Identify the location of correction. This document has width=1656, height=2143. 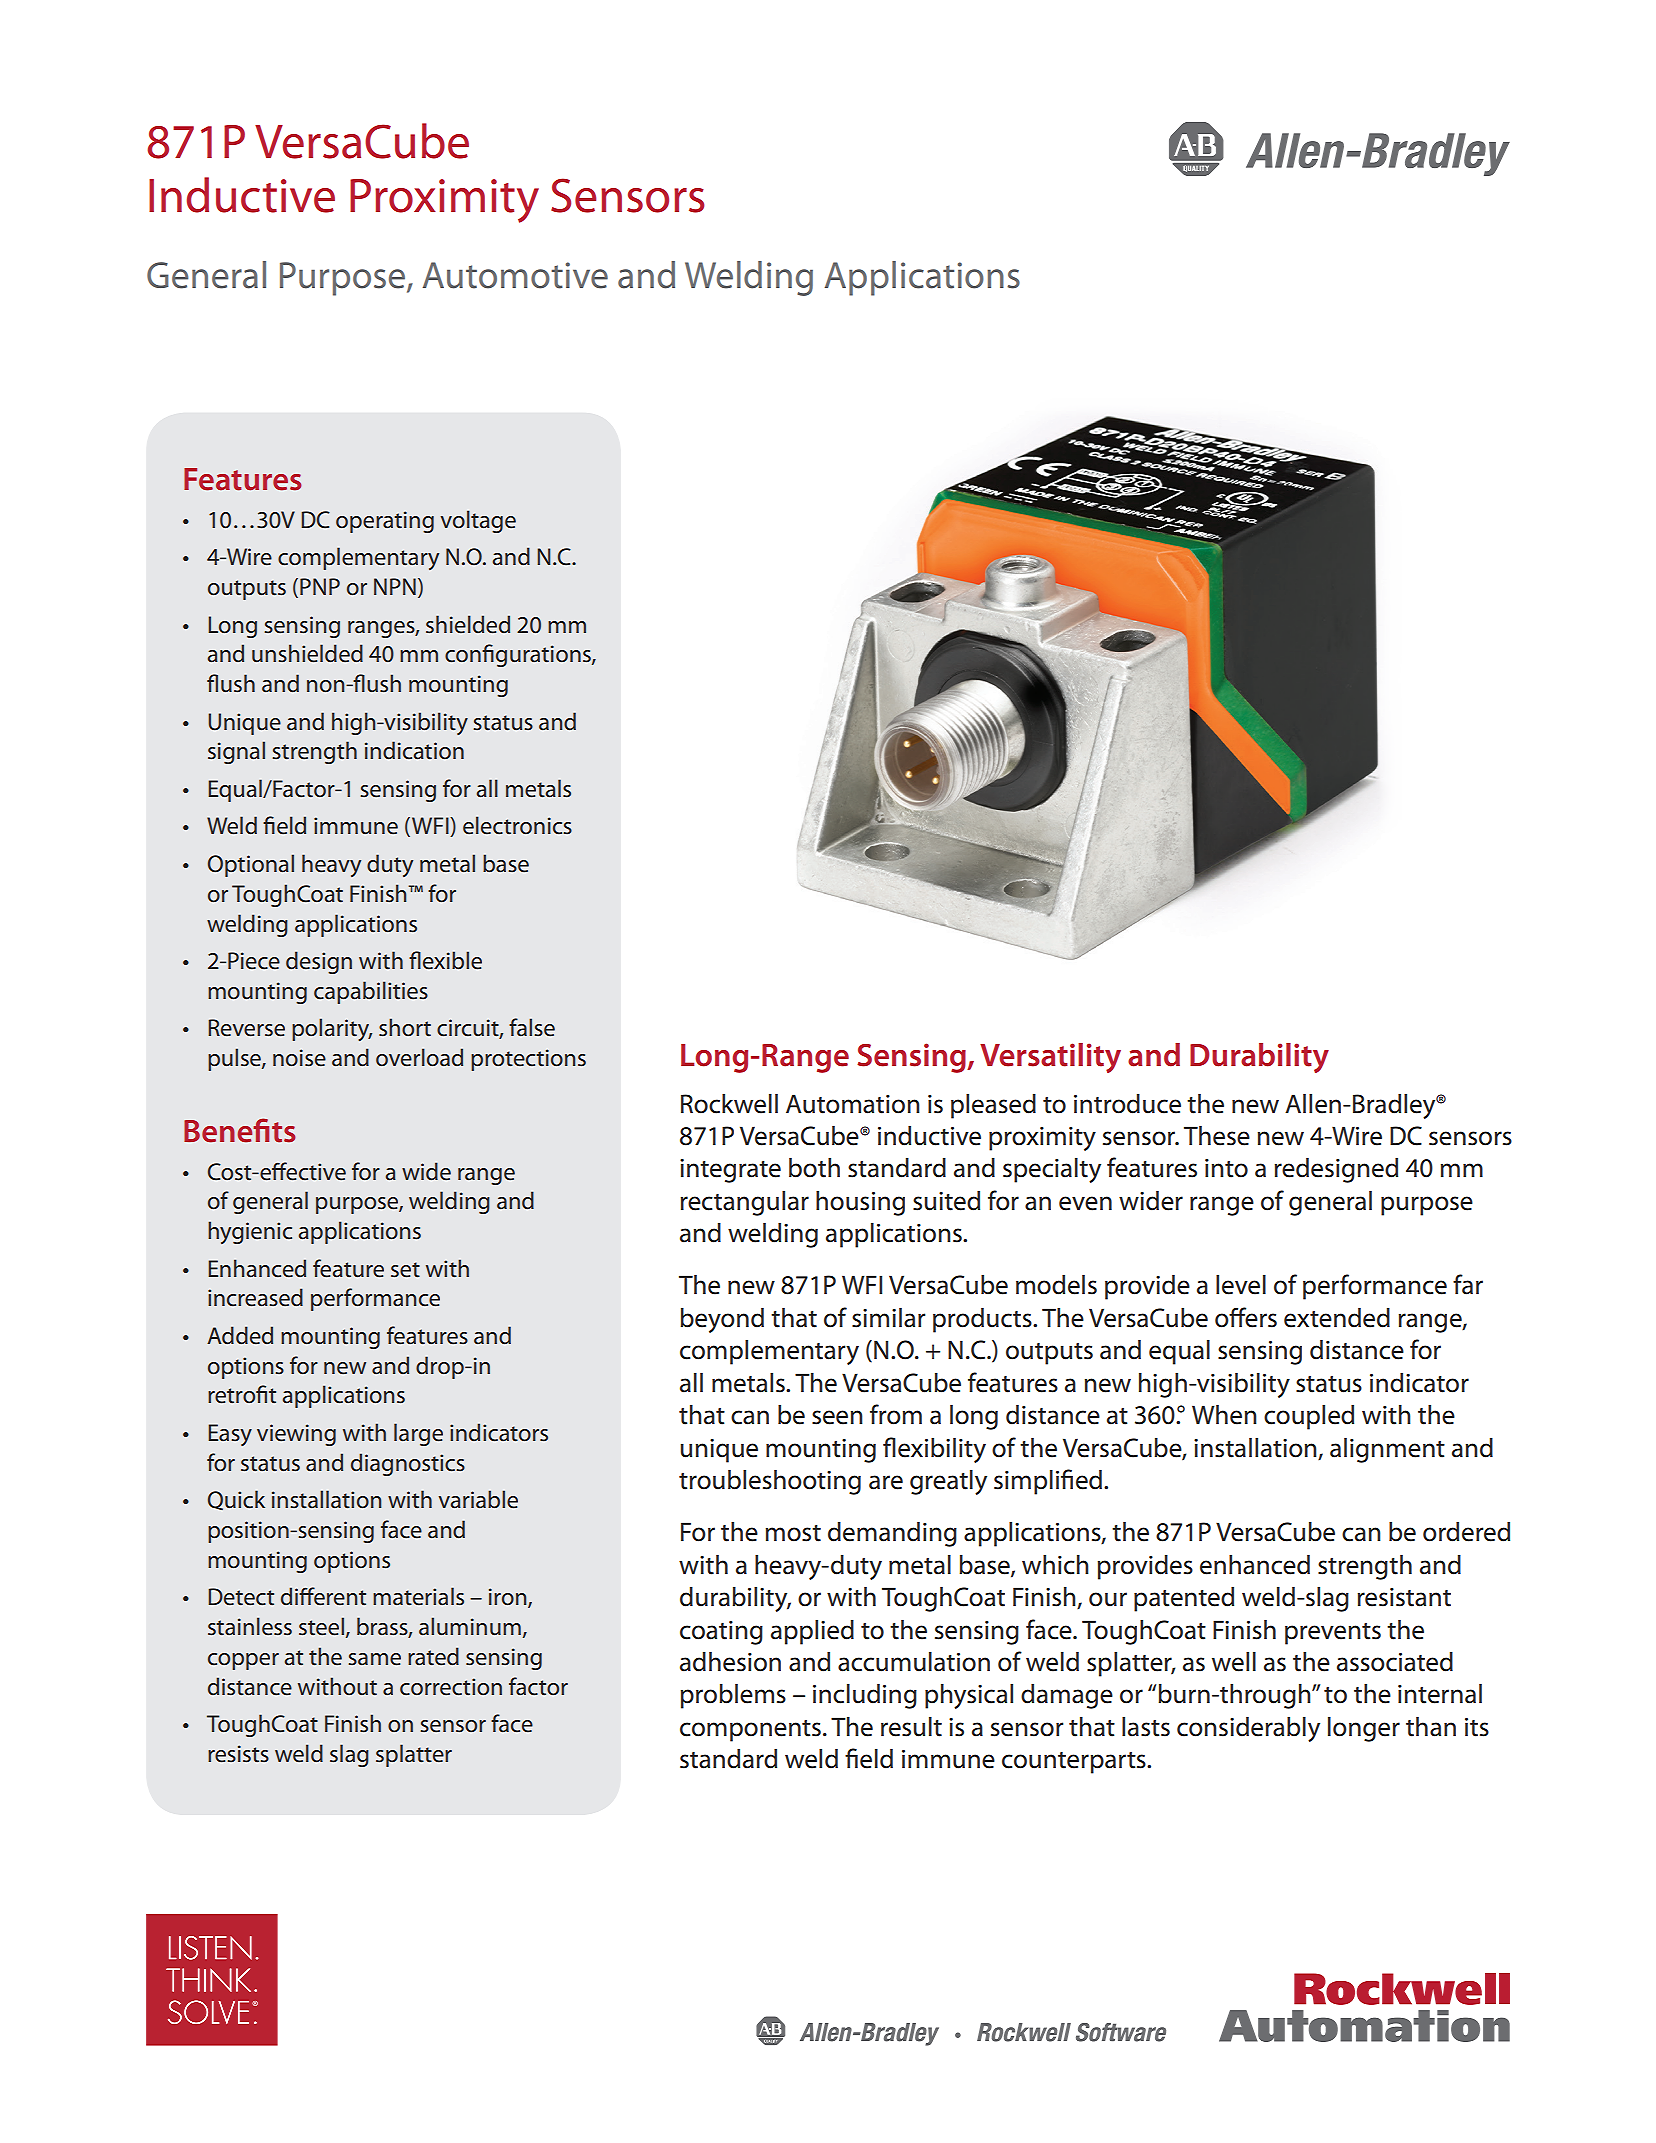
(451, 1687).
